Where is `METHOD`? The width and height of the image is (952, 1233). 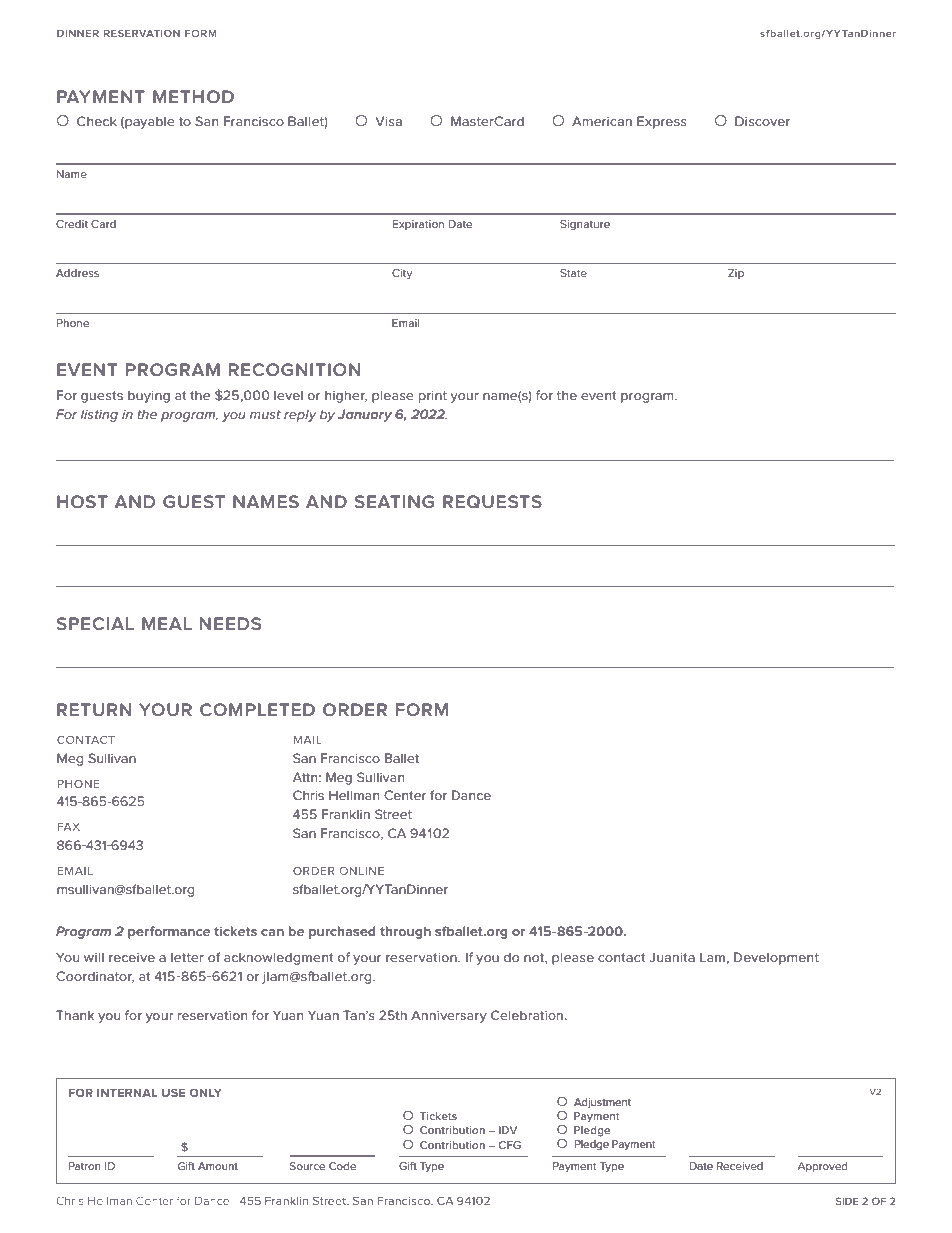
METHOD is located at coordinates (193, 96).
